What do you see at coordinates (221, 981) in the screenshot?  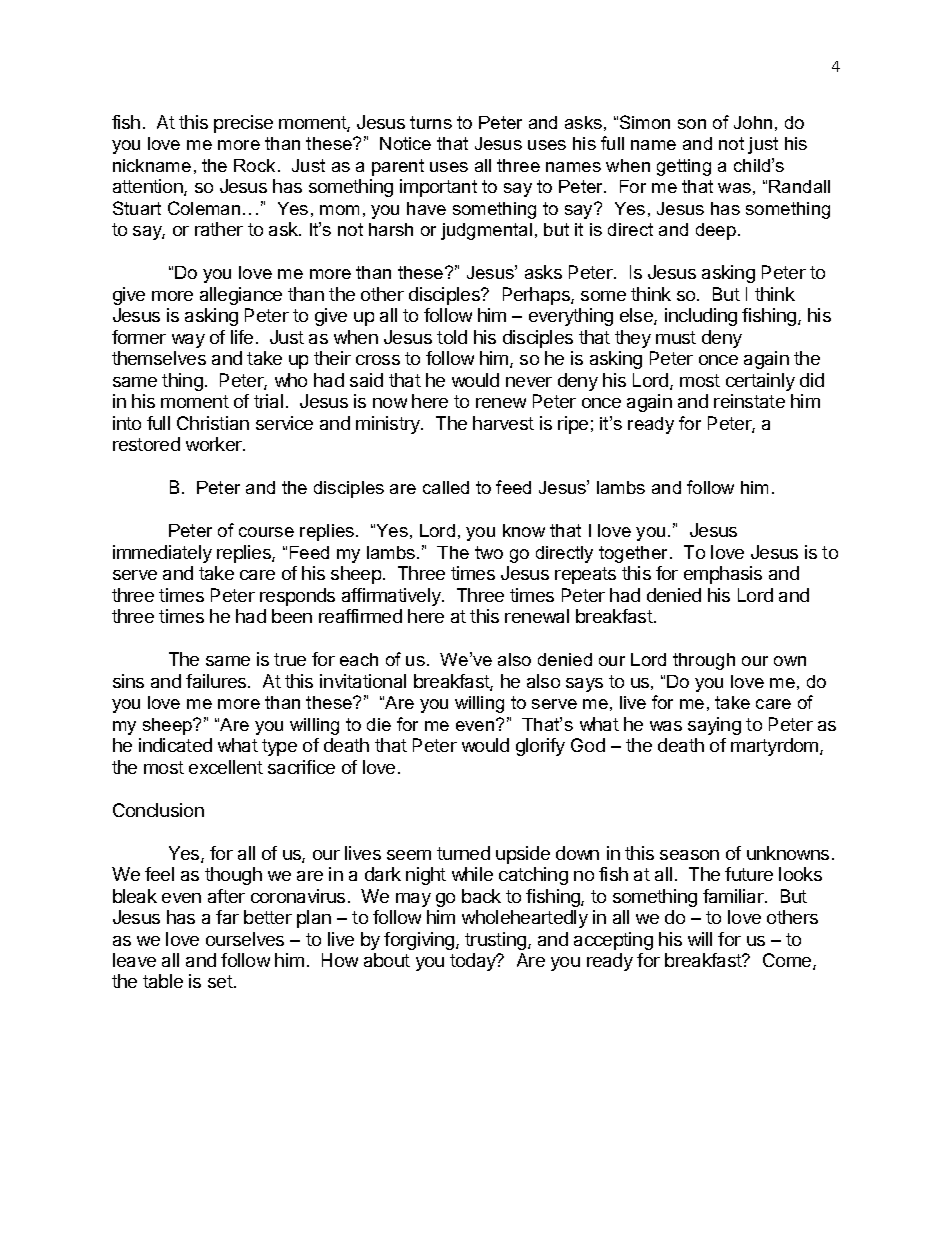 I see `set` at bounding box center [221, 981].
